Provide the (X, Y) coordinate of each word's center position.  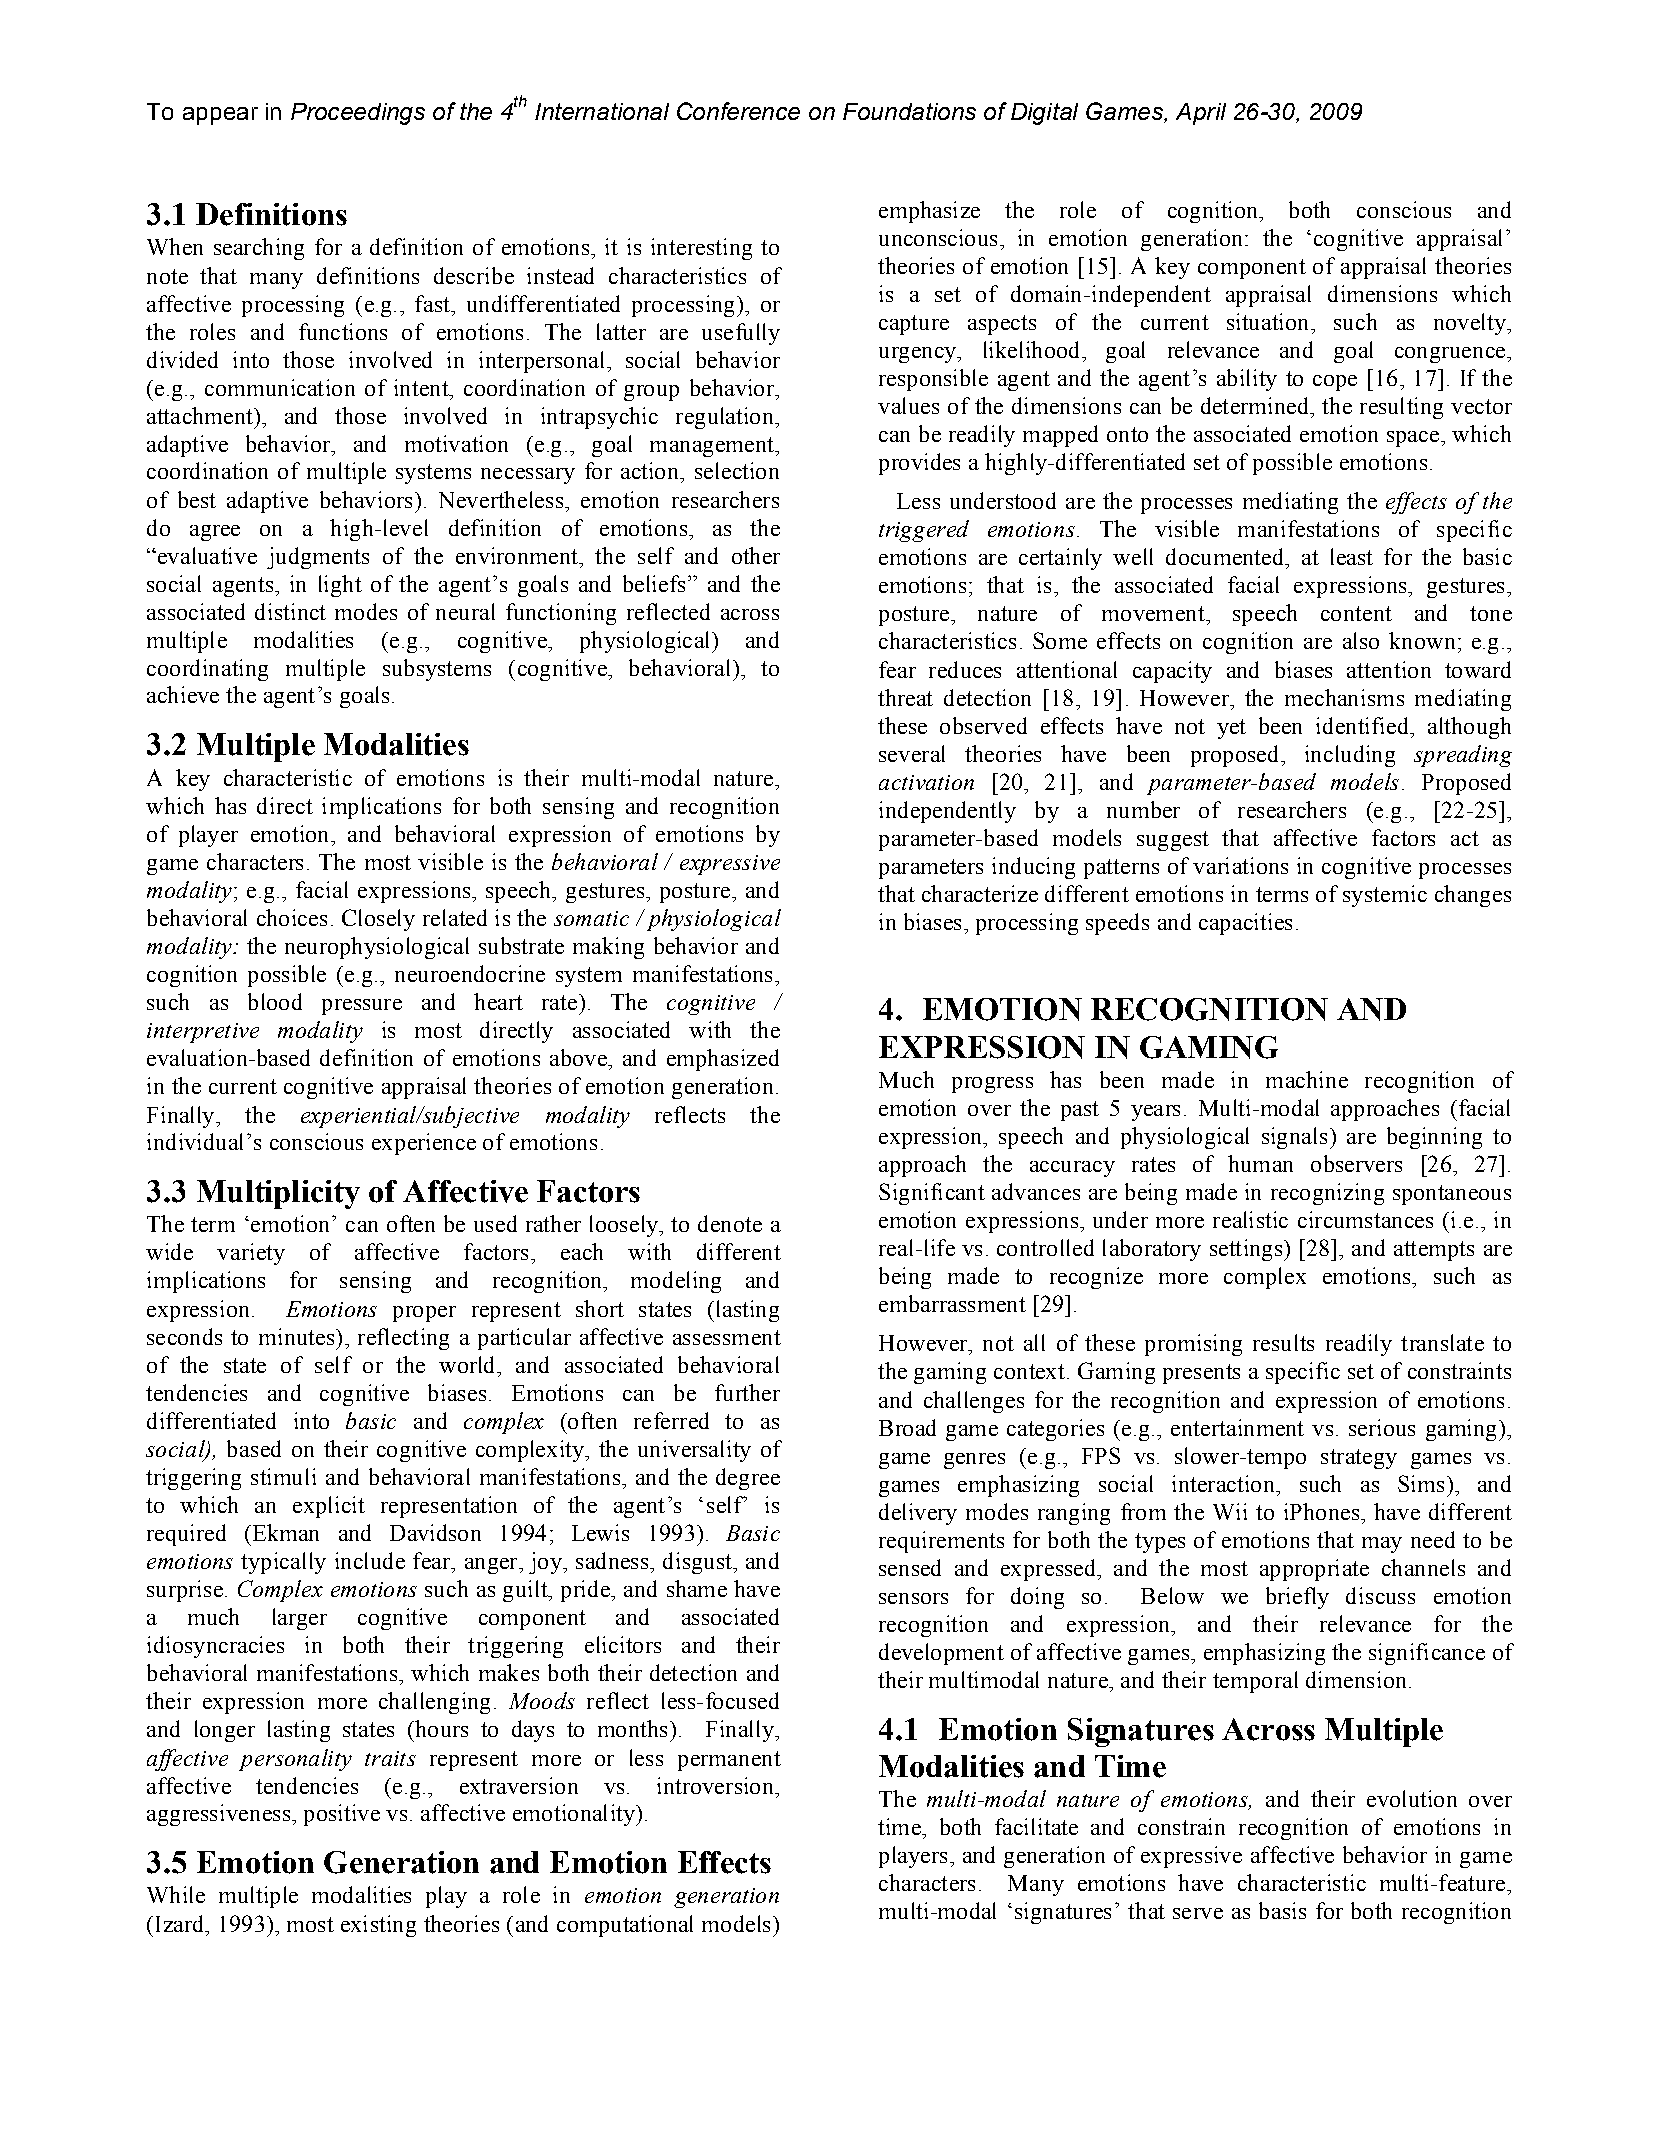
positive (342, 1815)
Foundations (909, 111)
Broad (907, 1427)
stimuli (283, 1476)
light (340, 586)
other (756, 555)
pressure (362, 1007)
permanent (729, 1761)
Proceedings (358, 114)
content (1356, 613)
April (1201, 114)
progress (992, 1085)
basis (1282, 1910)
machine (1307, 1079)
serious (1382, 1427)
